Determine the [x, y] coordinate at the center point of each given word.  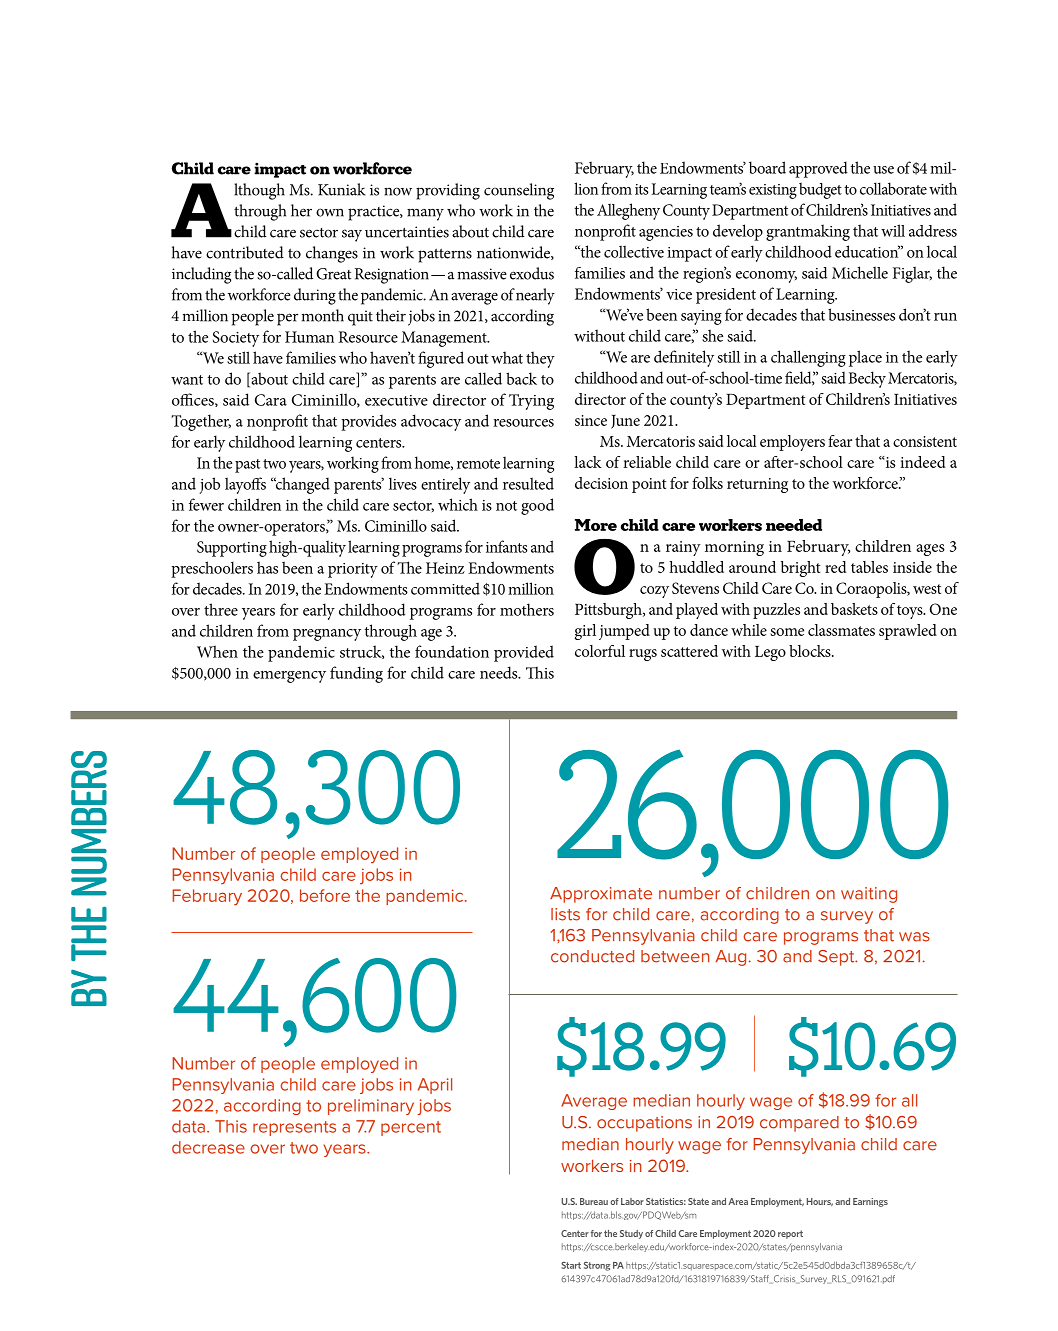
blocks [811, 651]
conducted [592, 956]
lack [588, 462]
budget [820, 191]
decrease [208, 1147]
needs [500, 672]
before [325, 895]
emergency [289, 677]
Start [571, 1265]
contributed [245, 252]
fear [840, 441]
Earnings [870, 1202]
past [247, 466]
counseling [519, 191]
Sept [837, 958]
